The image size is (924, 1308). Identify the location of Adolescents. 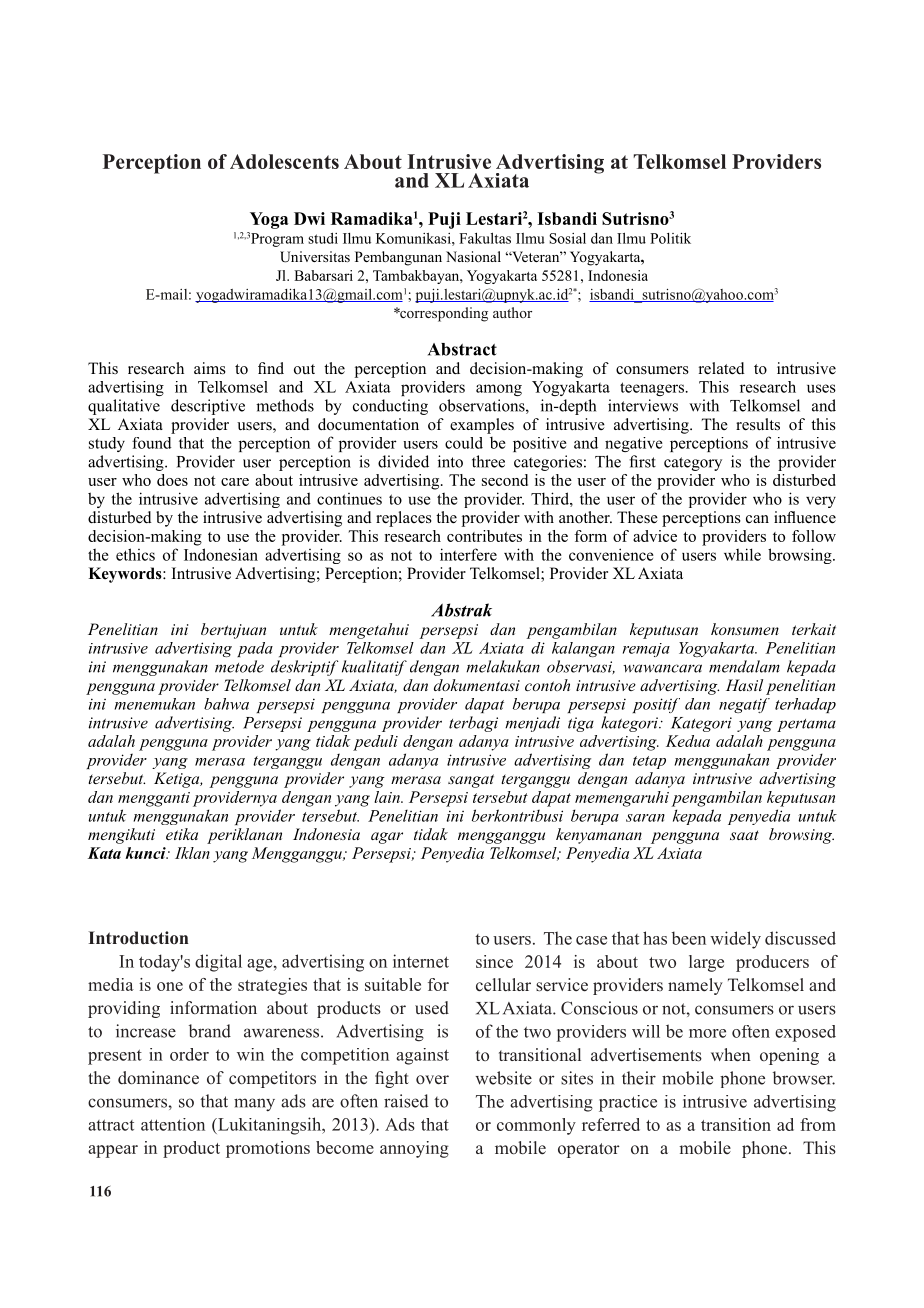
(284, 161).
